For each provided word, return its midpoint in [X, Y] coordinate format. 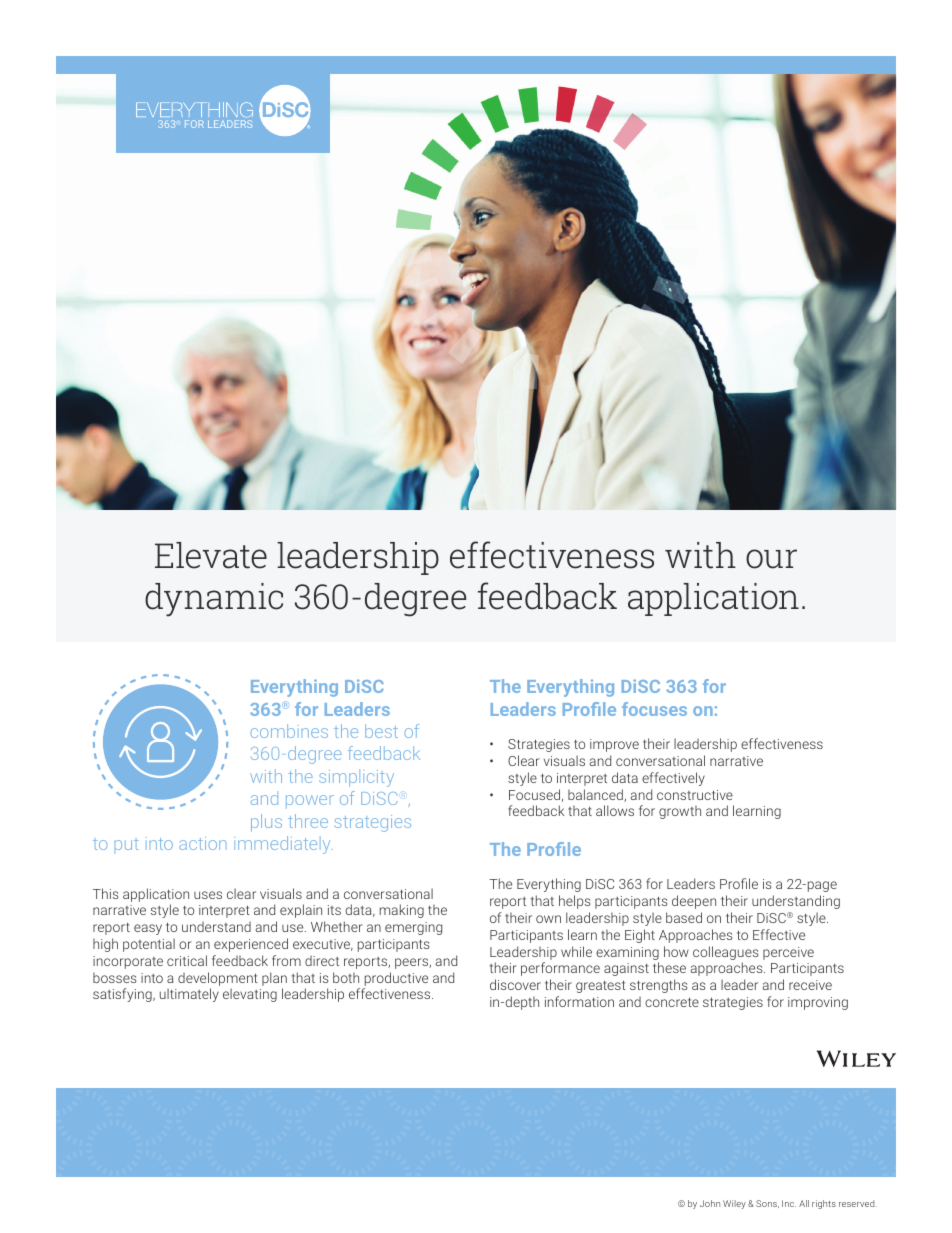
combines [289, 731]
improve [614, 745]
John [710, 1203]
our [771, 559]
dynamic [214, 600]
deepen [694, 902]
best [381, 731]
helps [574, 902]
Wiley [734, 1204]
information [579, 1001]
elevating [250, 995]
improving [818, 1003]
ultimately [189, 995]
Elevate [211, 555]
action [202, 843]
